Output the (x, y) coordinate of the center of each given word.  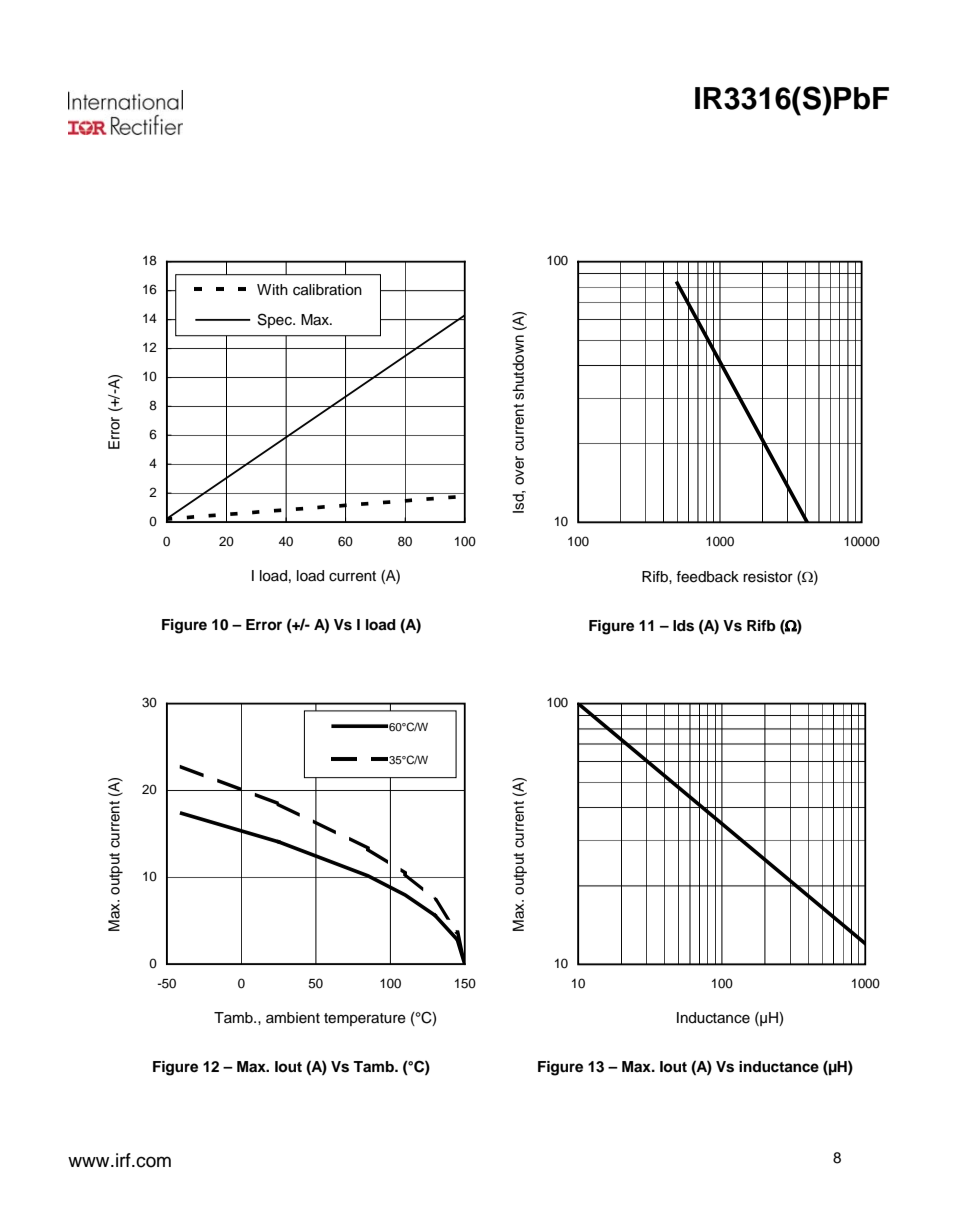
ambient (293, 1018)
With (272, 289)
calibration (327, 290)
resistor (768, 577)
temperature (365, 1019)
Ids (683, 626)
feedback (707, 577)
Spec (276, 320)
